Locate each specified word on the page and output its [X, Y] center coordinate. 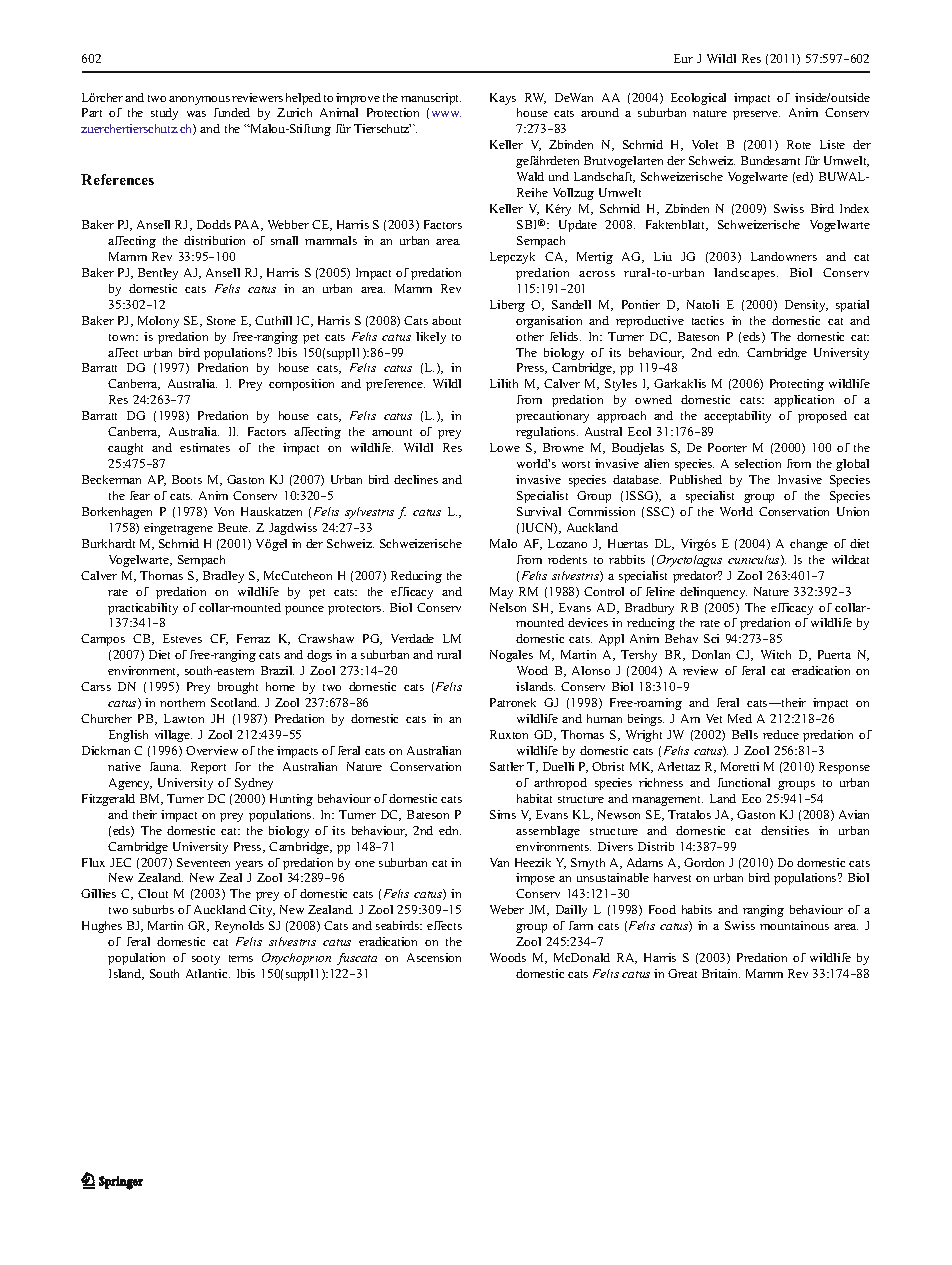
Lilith [504, 383]
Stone [221, 320]
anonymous [199, 100]
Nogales [511, 656]
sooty [206, 960]
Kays [503, 99]
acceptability [737, 417]
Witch [776, 654]
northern [182, 702]
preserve [756, 115]
